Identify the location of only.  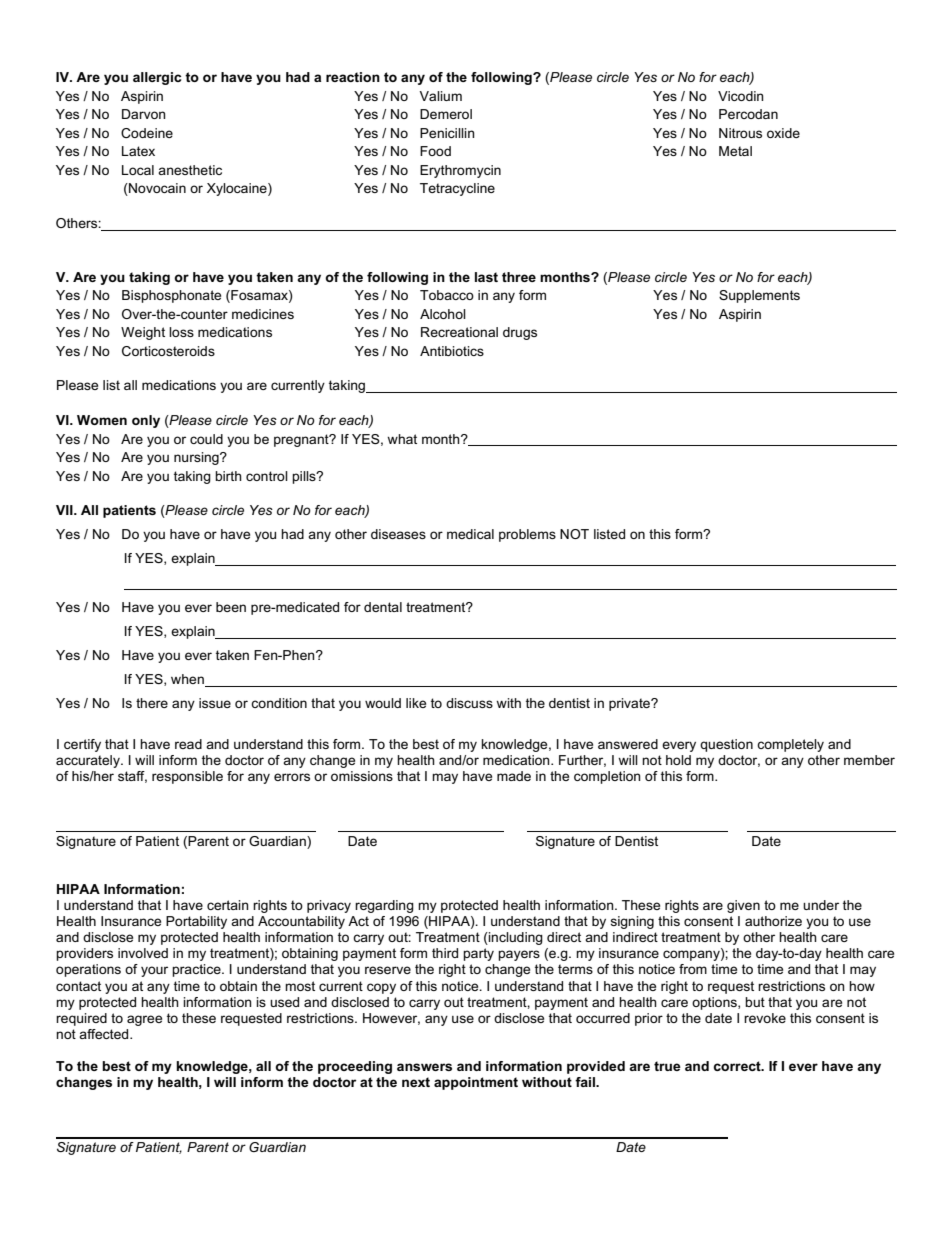
(146, 421).
